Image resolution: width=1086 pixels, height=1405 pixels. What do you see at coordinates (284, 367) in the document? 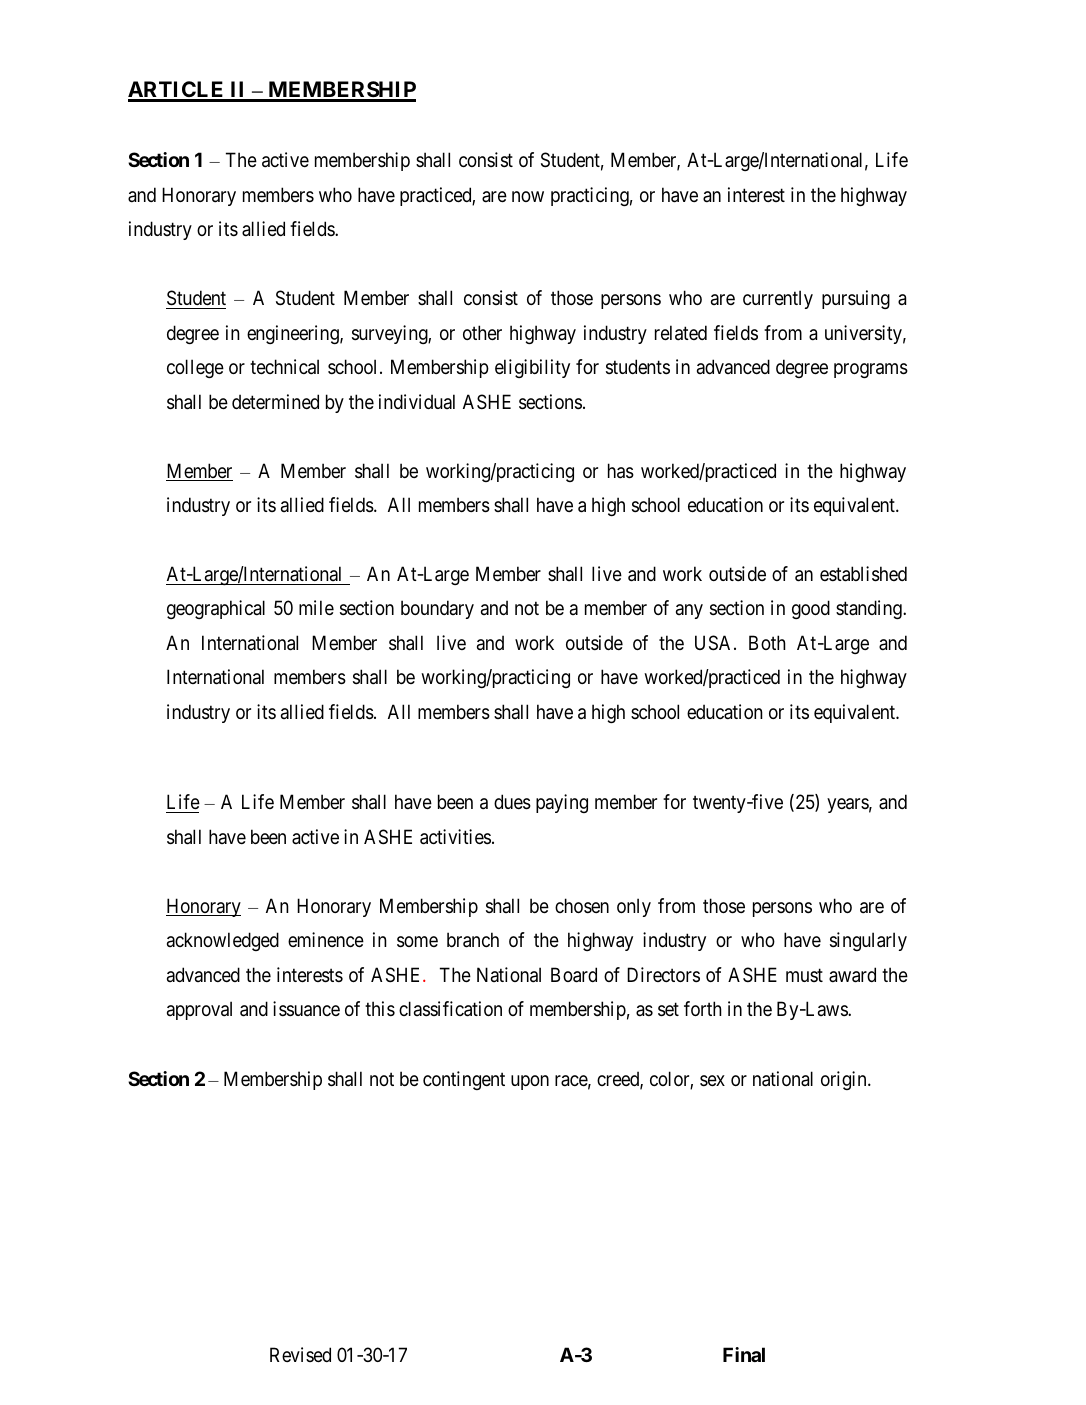
I see `technical` at bounding box center [284, 367].
